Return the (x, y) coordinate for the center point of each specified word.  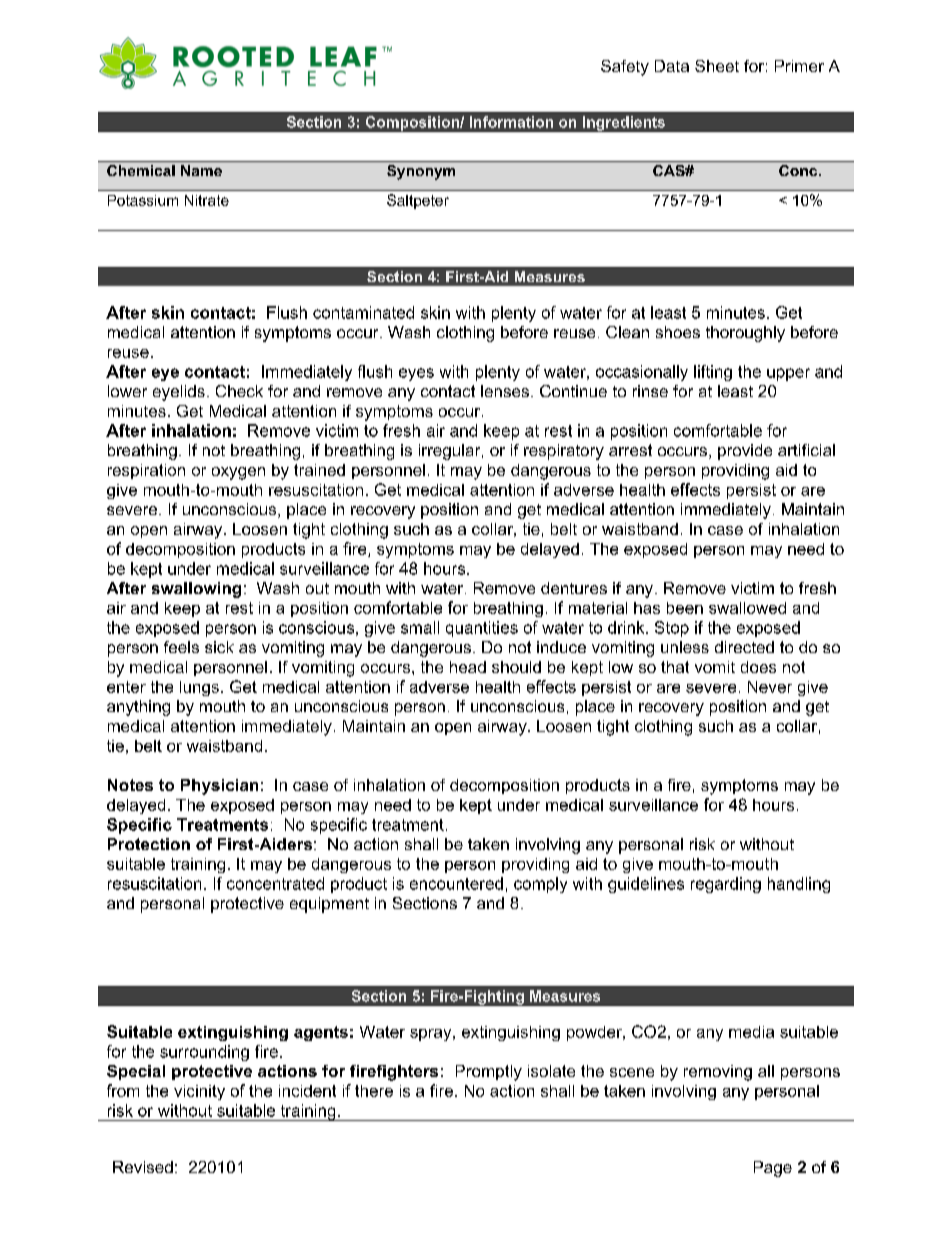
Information (511, 122)
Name (201, 170)
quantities (482, 629)
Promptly (489, 1073)
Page (773, 1169)
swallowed (747, 608)
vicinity (199, 1092)
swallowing (196, 590)
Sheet (717, 66)
